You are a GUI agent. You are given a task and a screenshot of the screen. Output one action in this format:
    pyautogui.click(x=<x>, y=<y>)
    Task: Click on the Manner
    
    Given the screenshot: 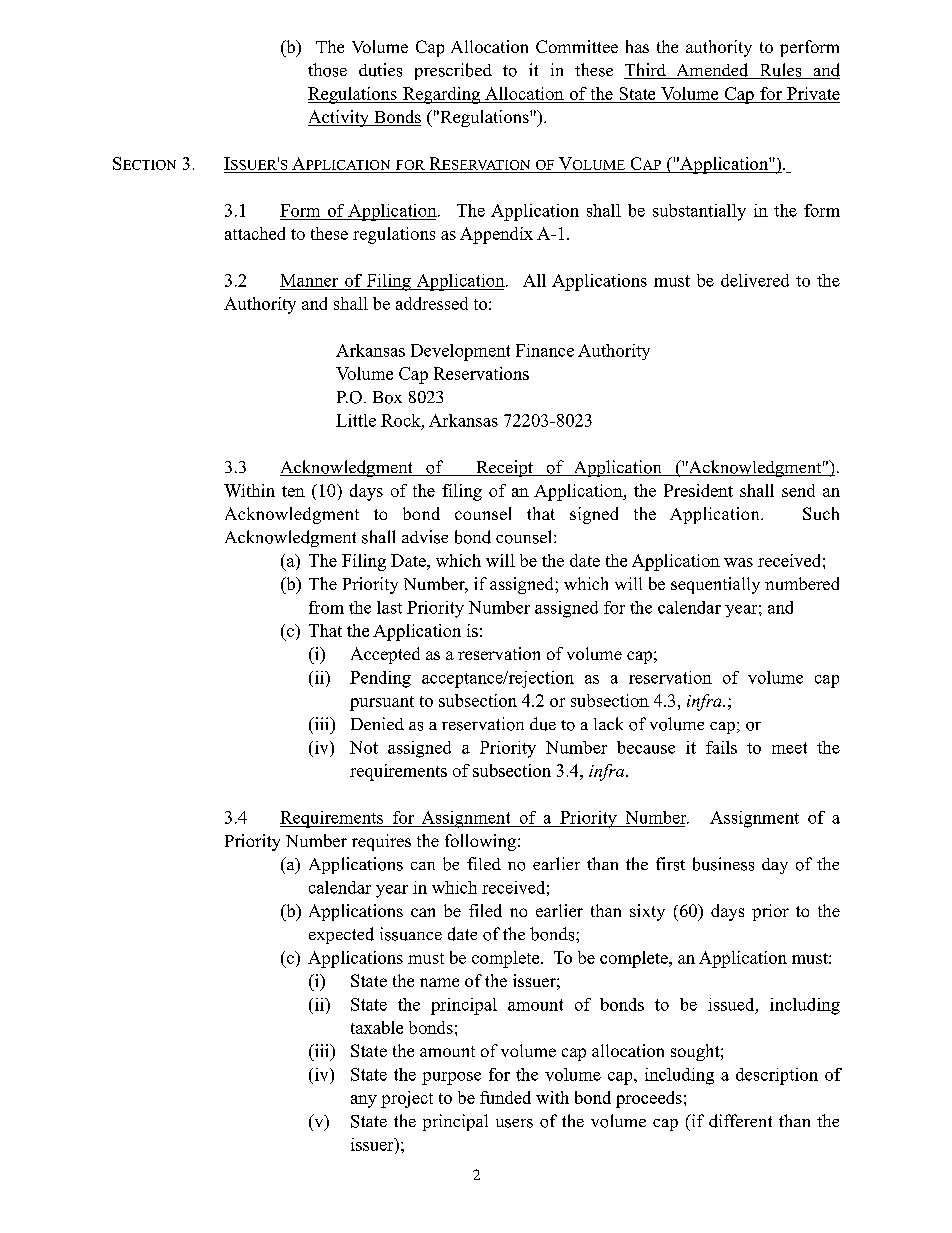 What is the action you would take?
    pyautogui.click(x=309, y=280)
